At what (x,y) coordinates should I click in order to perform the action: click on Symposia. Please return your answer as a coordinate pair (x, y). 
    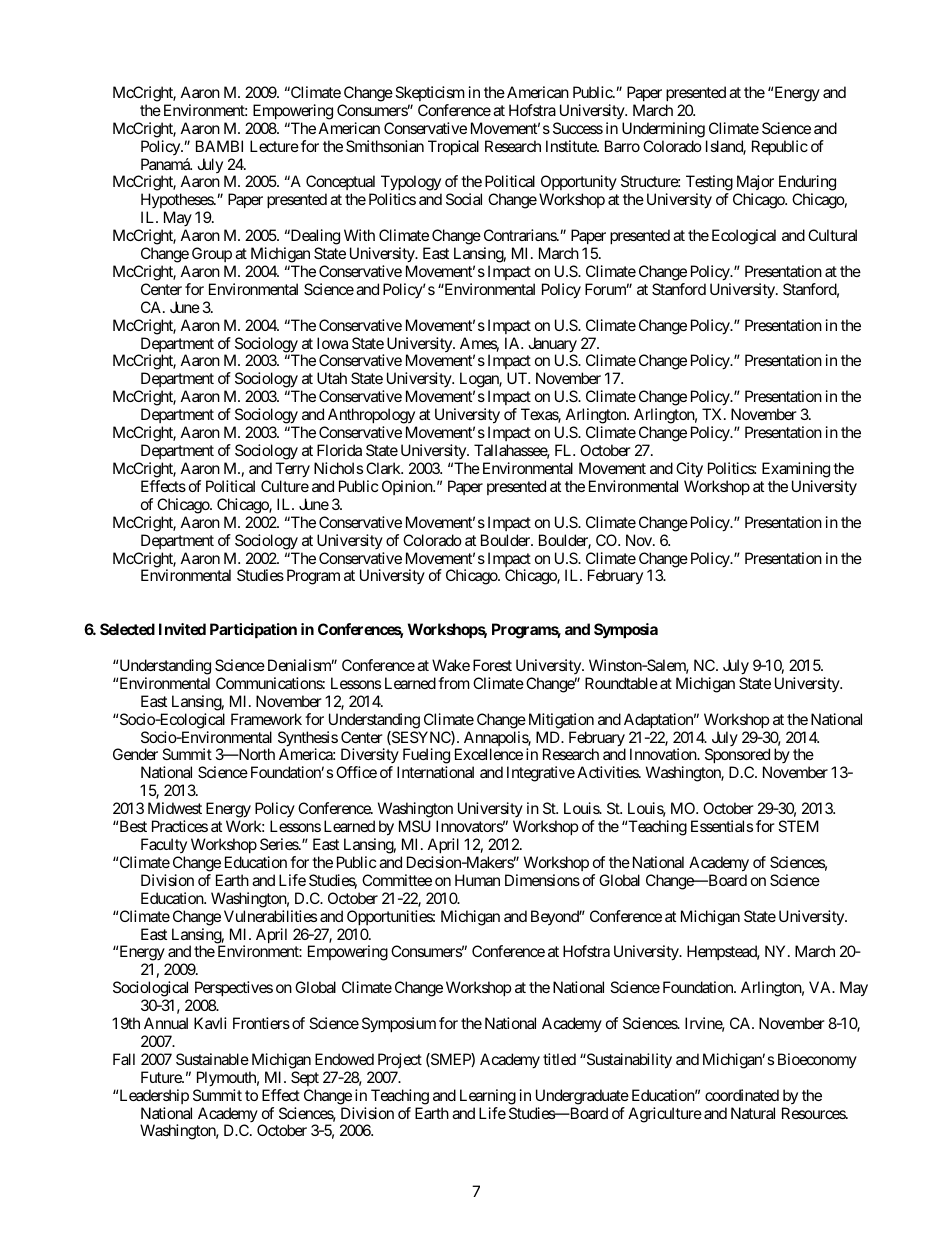
    Looking at the image, I should click on (626, 631).
